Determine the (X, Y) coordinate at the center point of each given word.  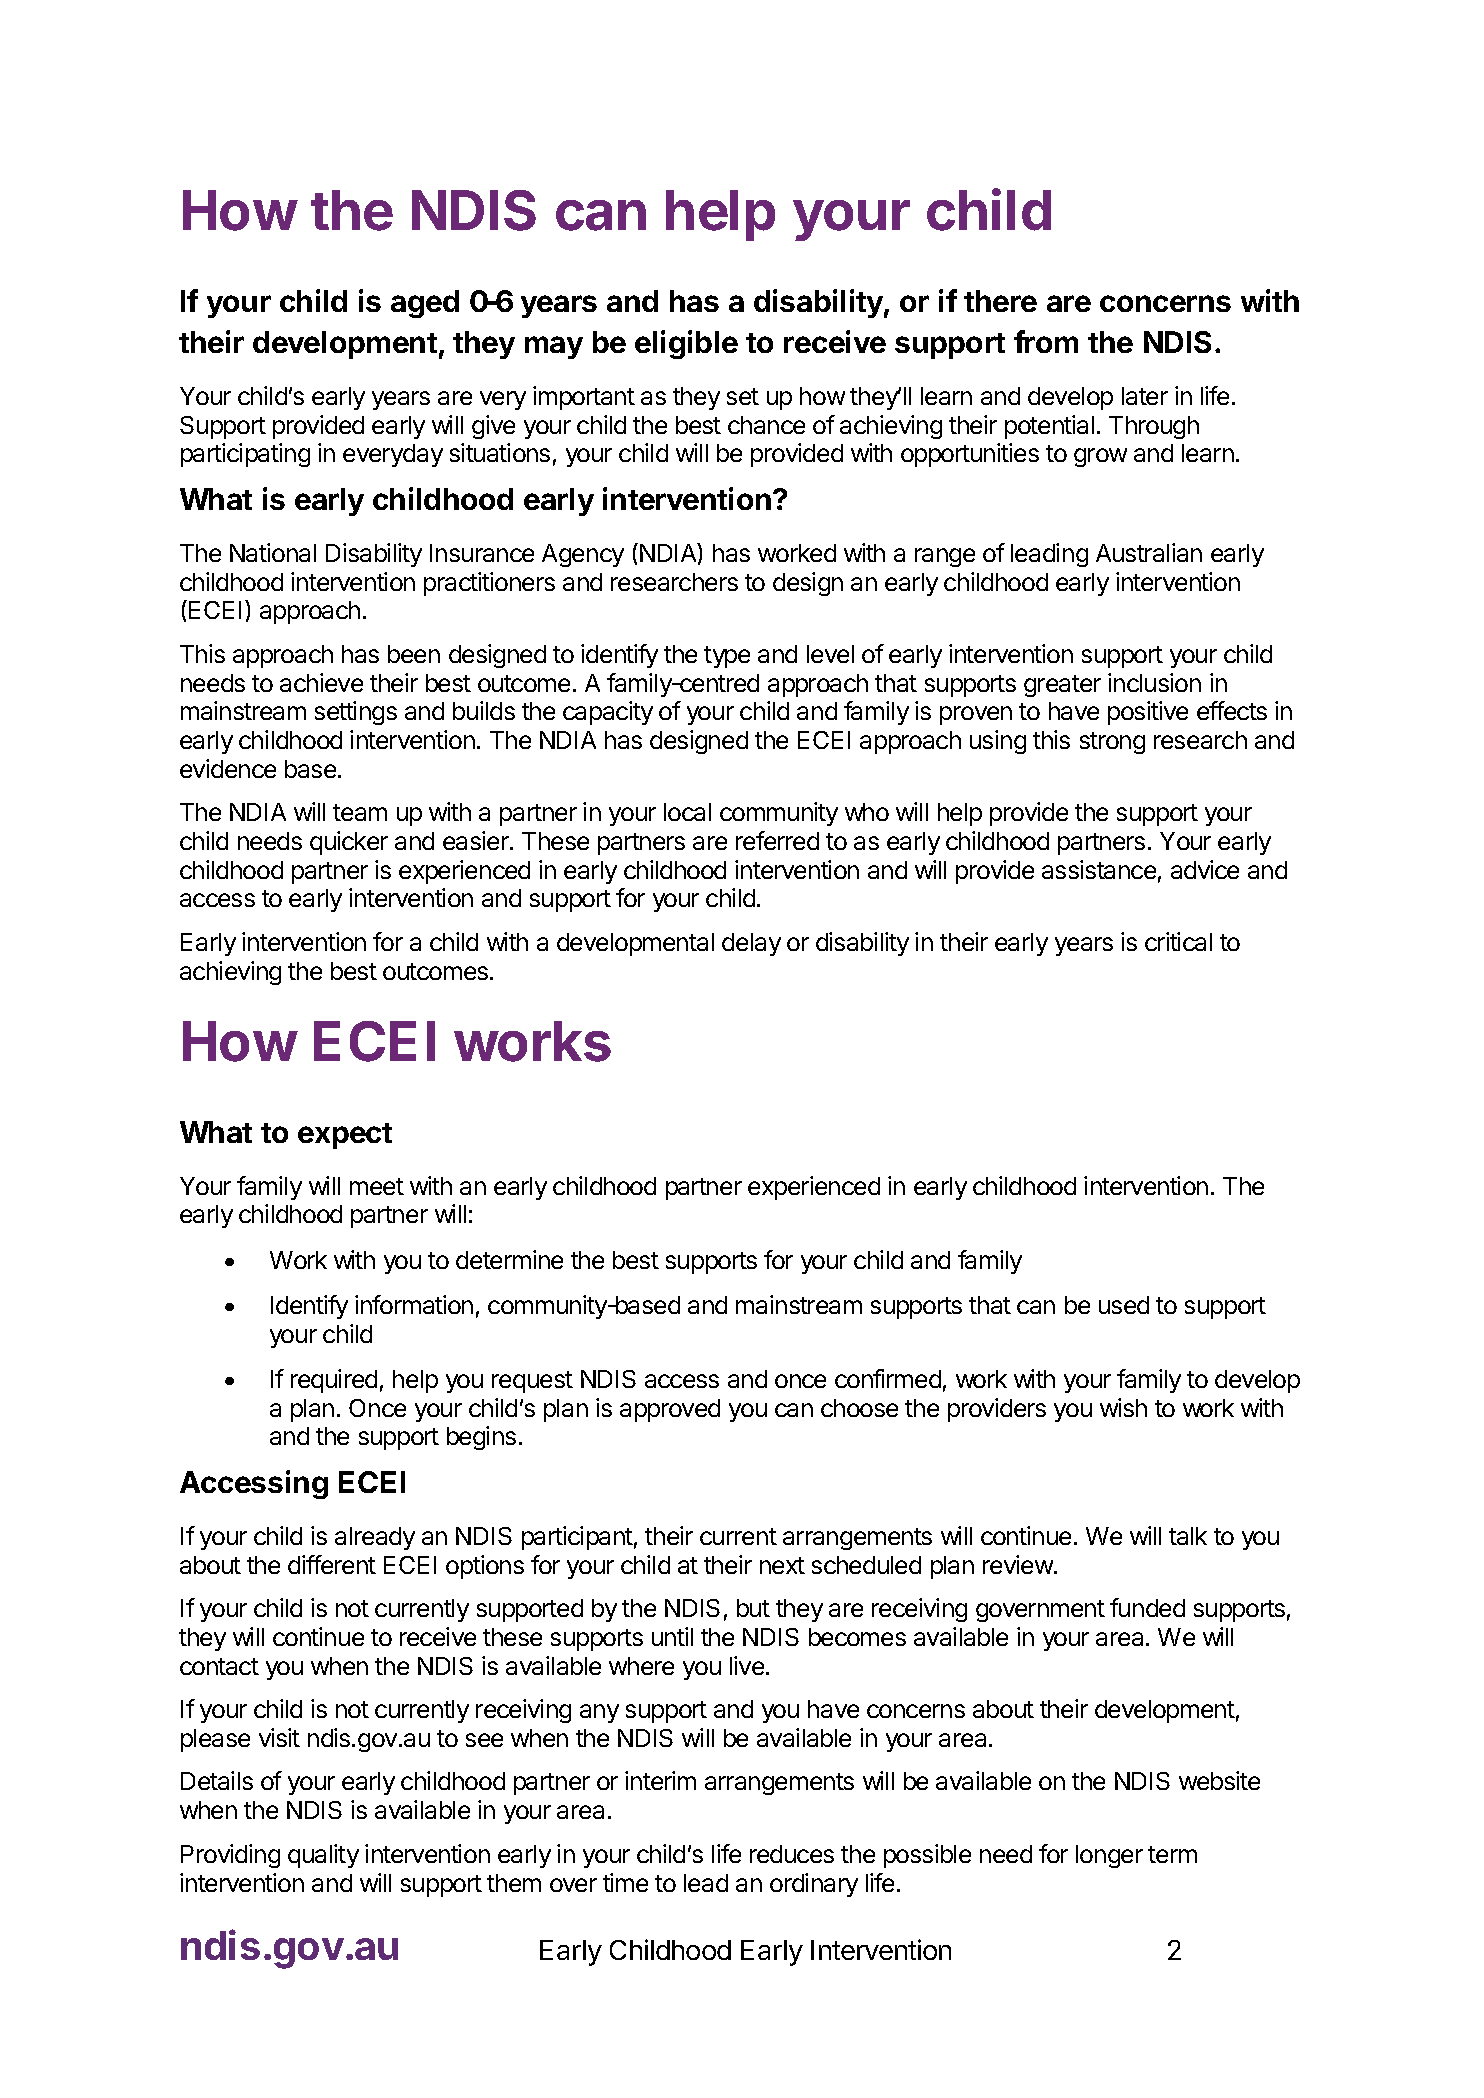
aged (425, 304)
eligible (686, 344)
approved (670, 1410)
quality (323, 1856)
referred (777, 840)
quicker (349, 843)
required (334, 1381)
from (1046, 341)
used (1124, 1305)
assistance (1099, 869)
